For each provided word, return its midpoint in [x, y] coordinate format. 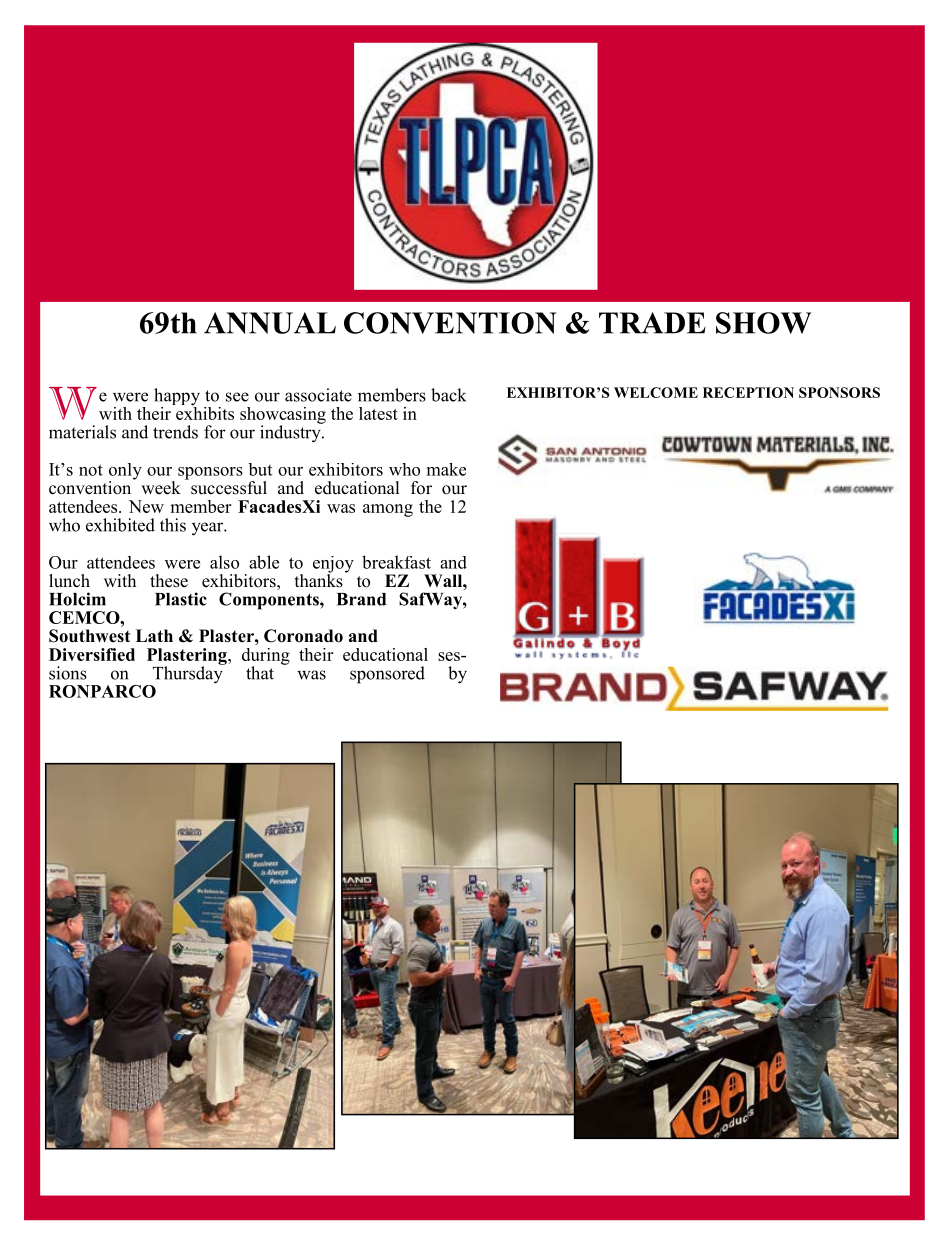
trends [175, 432]
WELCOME [656, 392]
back [448, 395]
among [388, 510]
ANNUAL [270, 323]
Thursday [187, 675]
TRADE [652, 323]
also [224, 562]
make [446, 469]
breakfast [396, 562]
